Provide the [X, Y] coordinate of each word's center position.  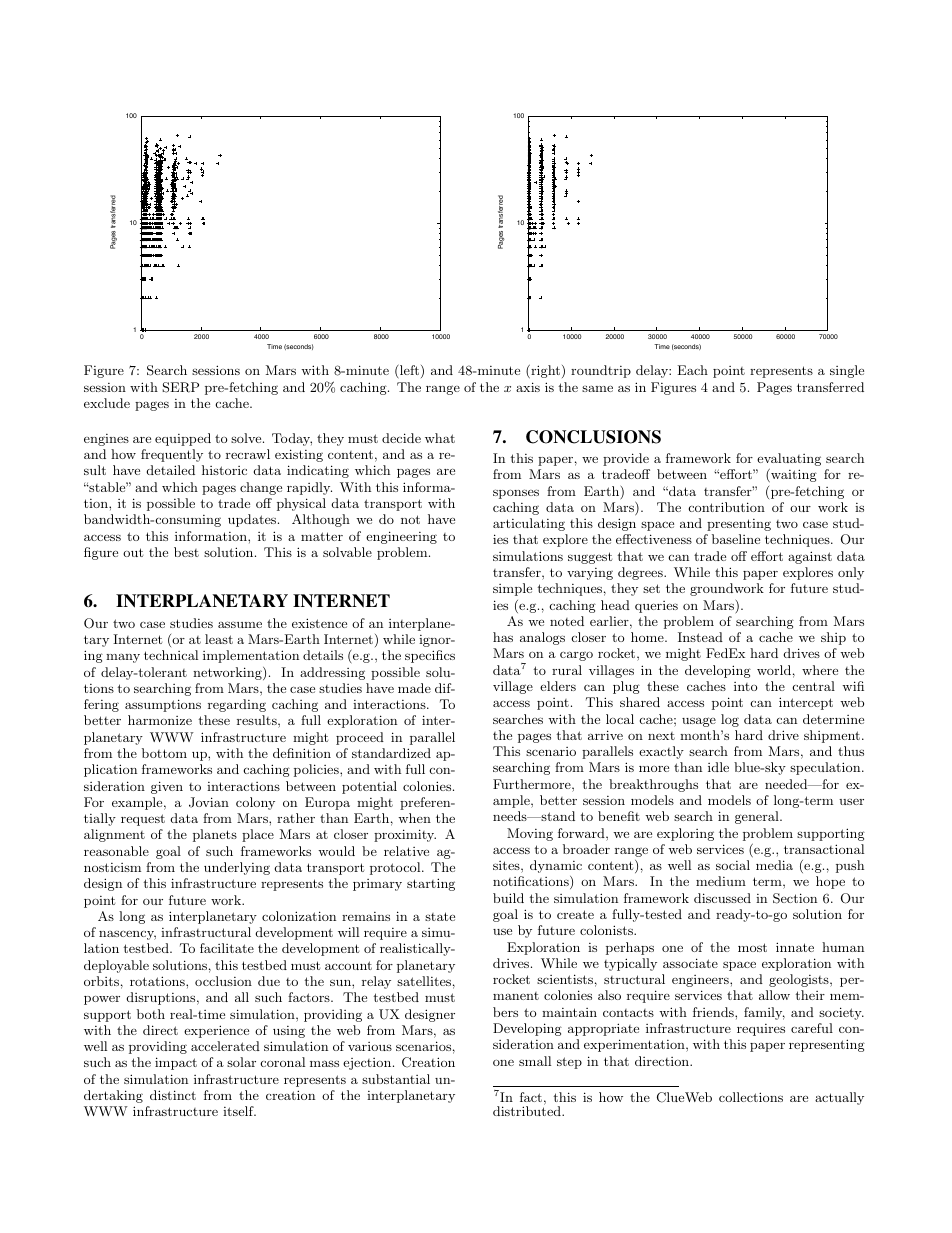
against [810, 557]
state [440, 916]
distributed [528, 1111]
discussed [722, 898]
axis [528, 387]
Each [692, 370]
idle [718, 767]
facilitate [227, 948]
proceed [360, 738]
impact [176, 1063]
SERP [180, 387]
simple [512, 589]
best [186, 552]
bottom [164, 753]
